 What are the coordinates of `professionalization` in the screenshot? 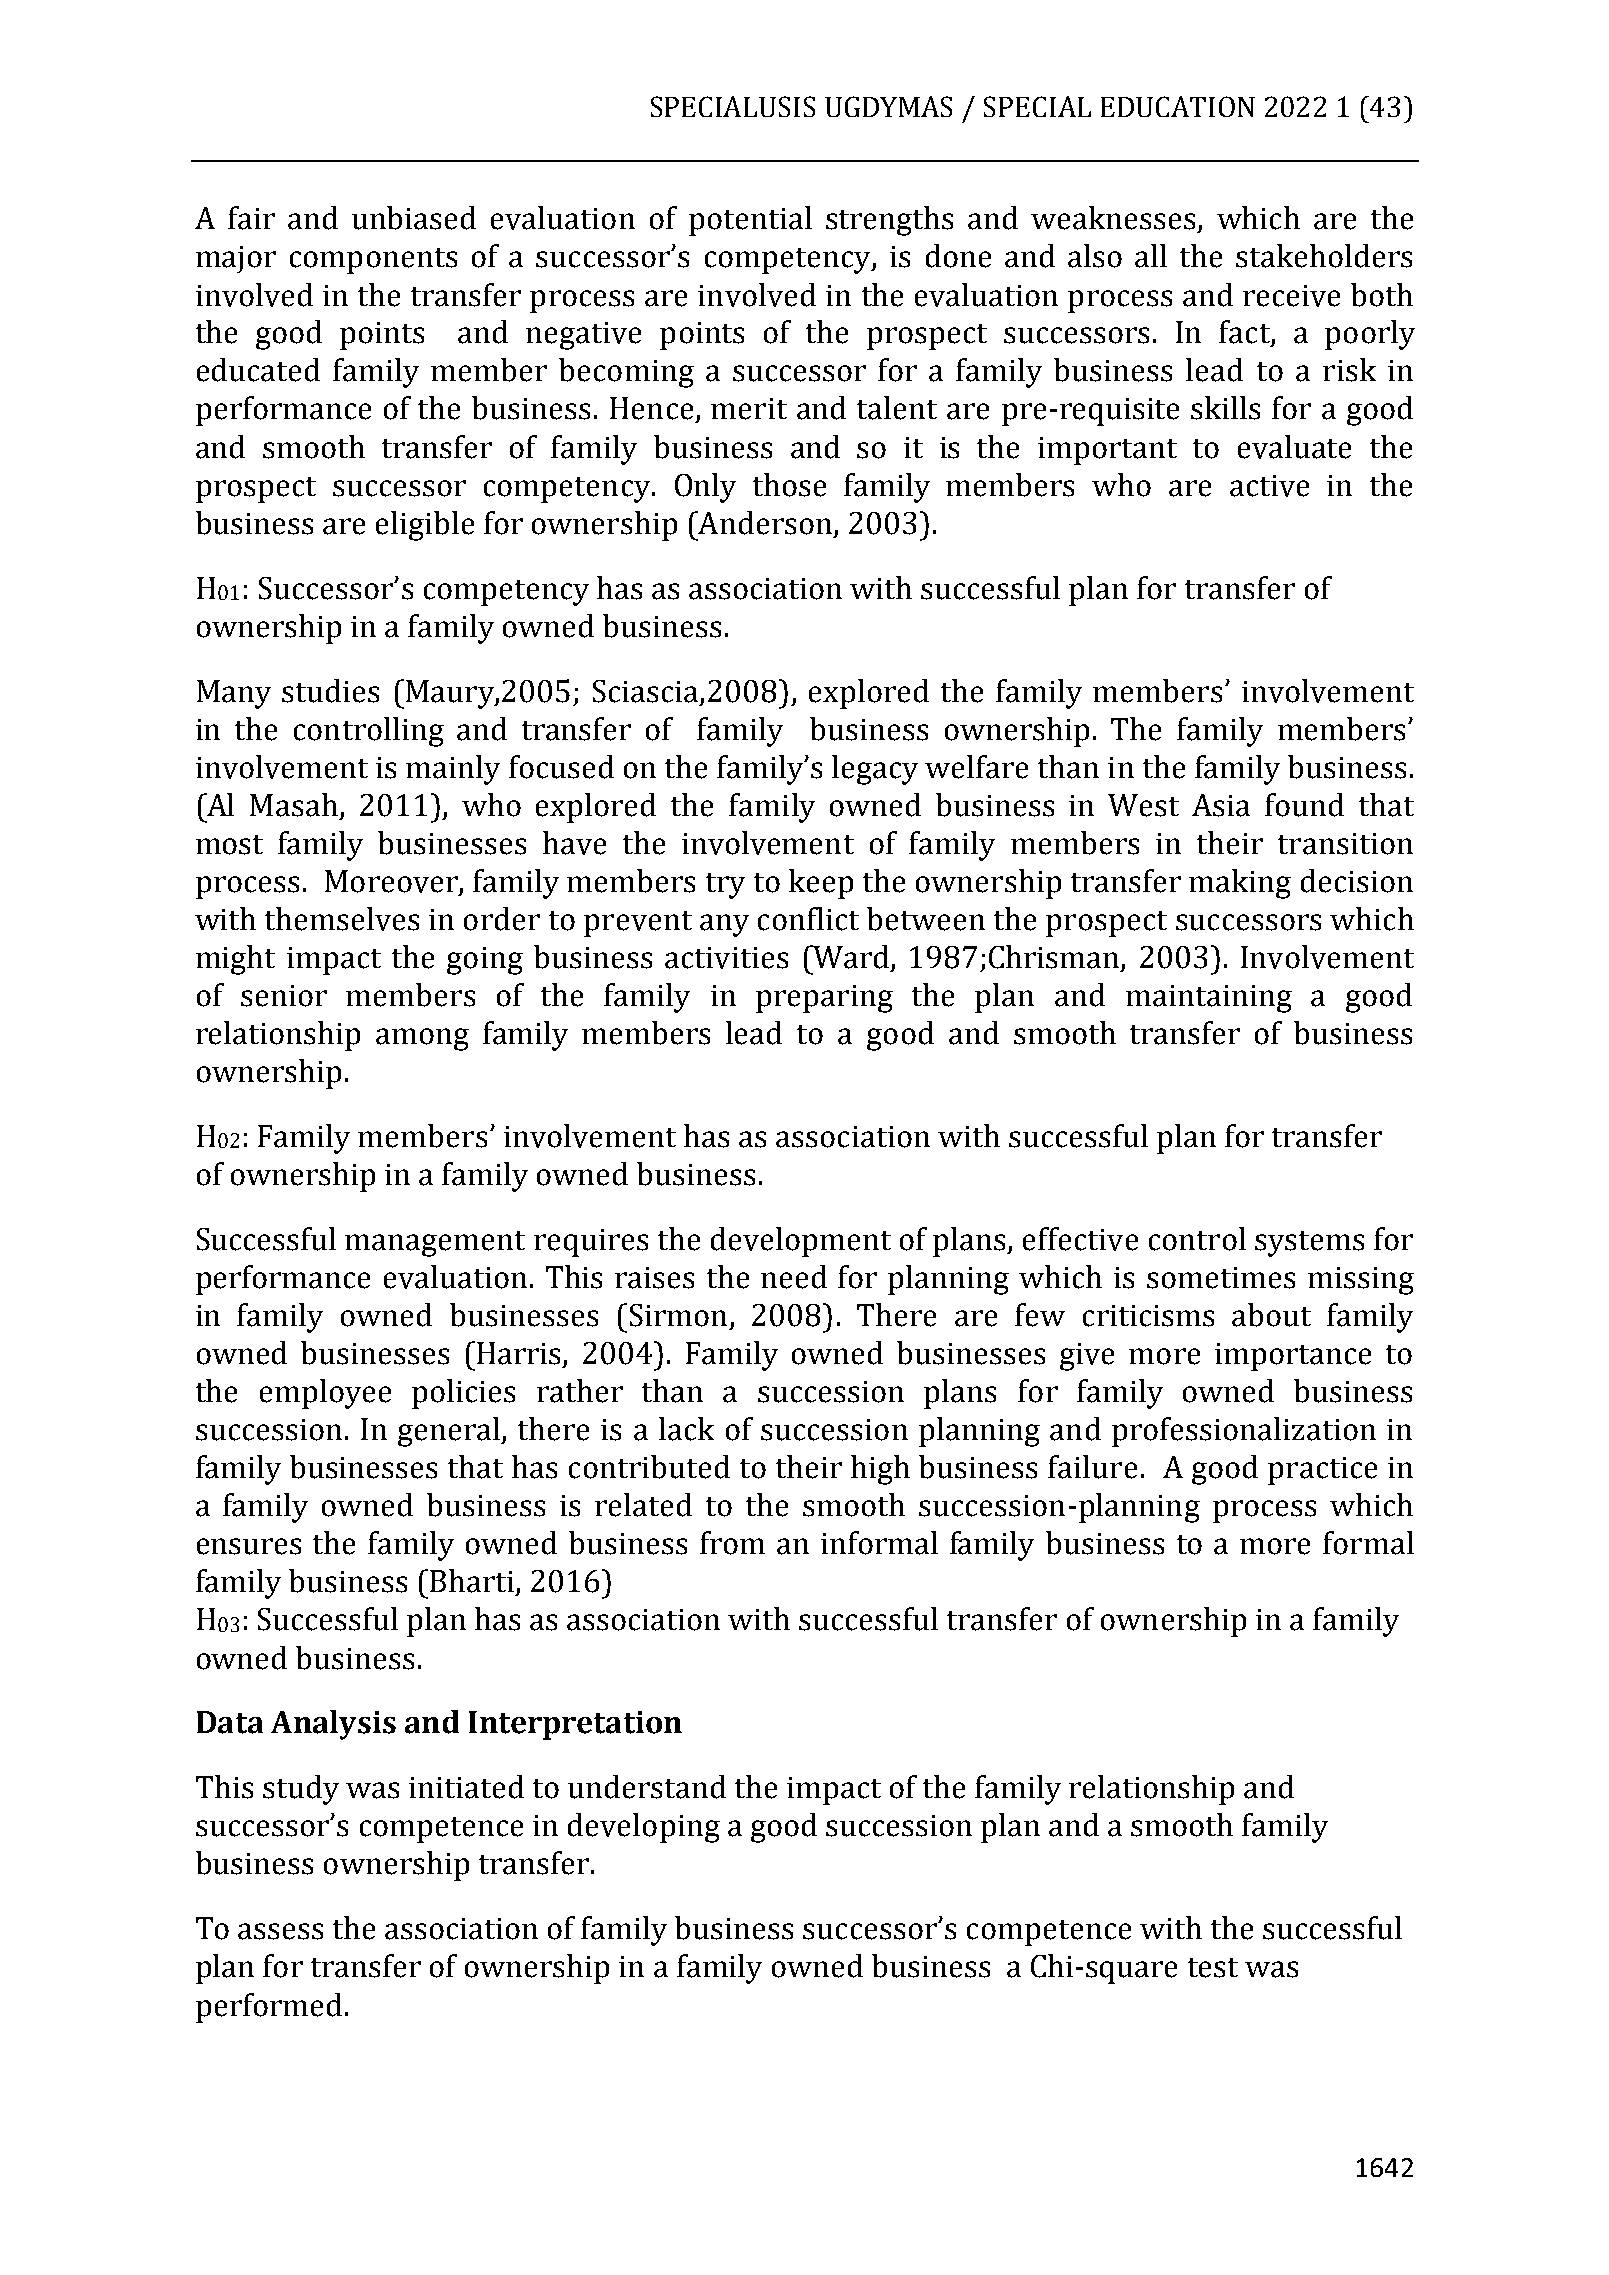 It's located at (1244, 1432).
